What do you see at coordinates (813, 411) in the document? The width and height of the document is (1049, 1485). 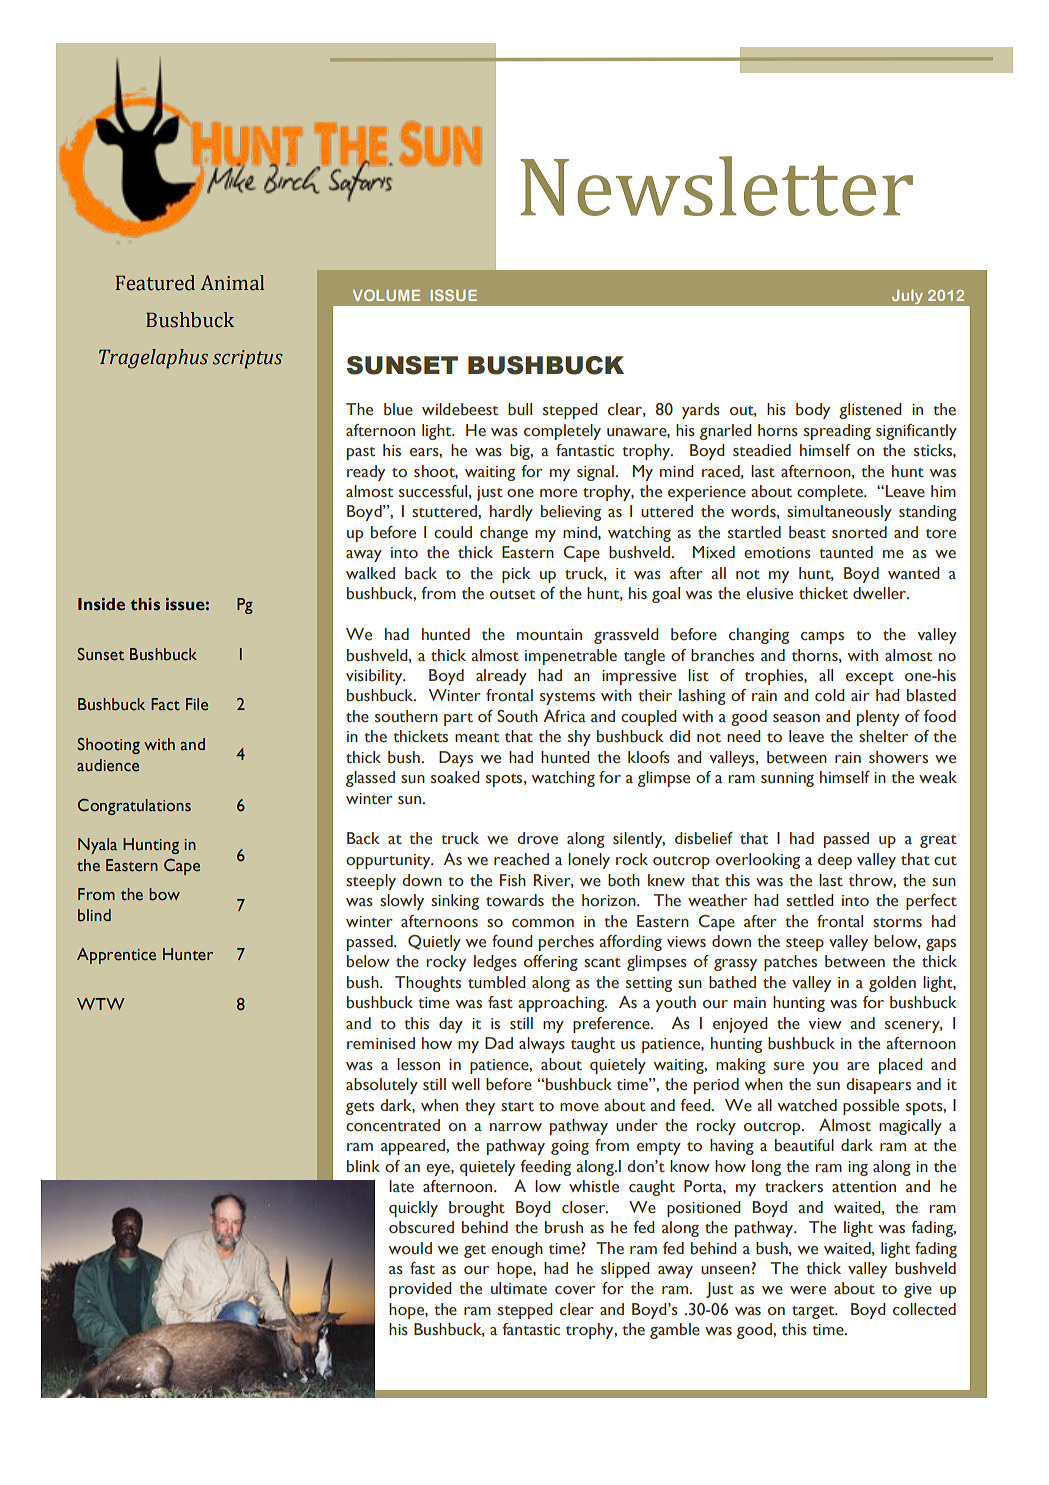 I see `body` at bounding box center [813, 411].
